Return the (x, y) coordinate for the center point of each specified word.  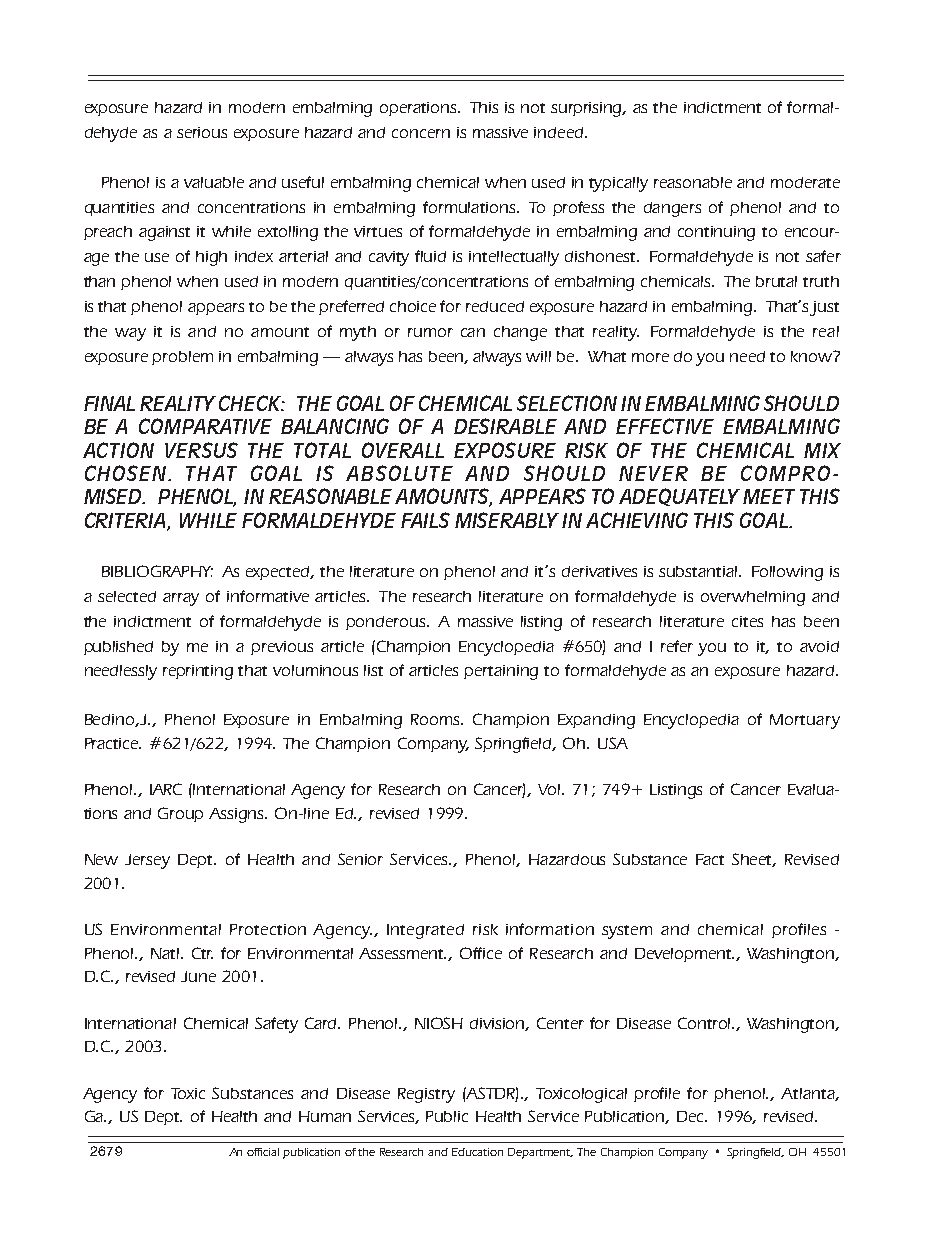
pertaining (501, 672)
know (812, 356)
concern (421, 133)
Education (477, 1152)
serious (202, 132)
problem (182, 358)
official (263, 1152)
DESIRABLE (505, 426)
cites (747, 621)
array (181, 599)
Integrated (425, 931)
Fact (710, 859)
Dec (692, 1116)
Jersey (147, 861)
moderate (805, 182)
